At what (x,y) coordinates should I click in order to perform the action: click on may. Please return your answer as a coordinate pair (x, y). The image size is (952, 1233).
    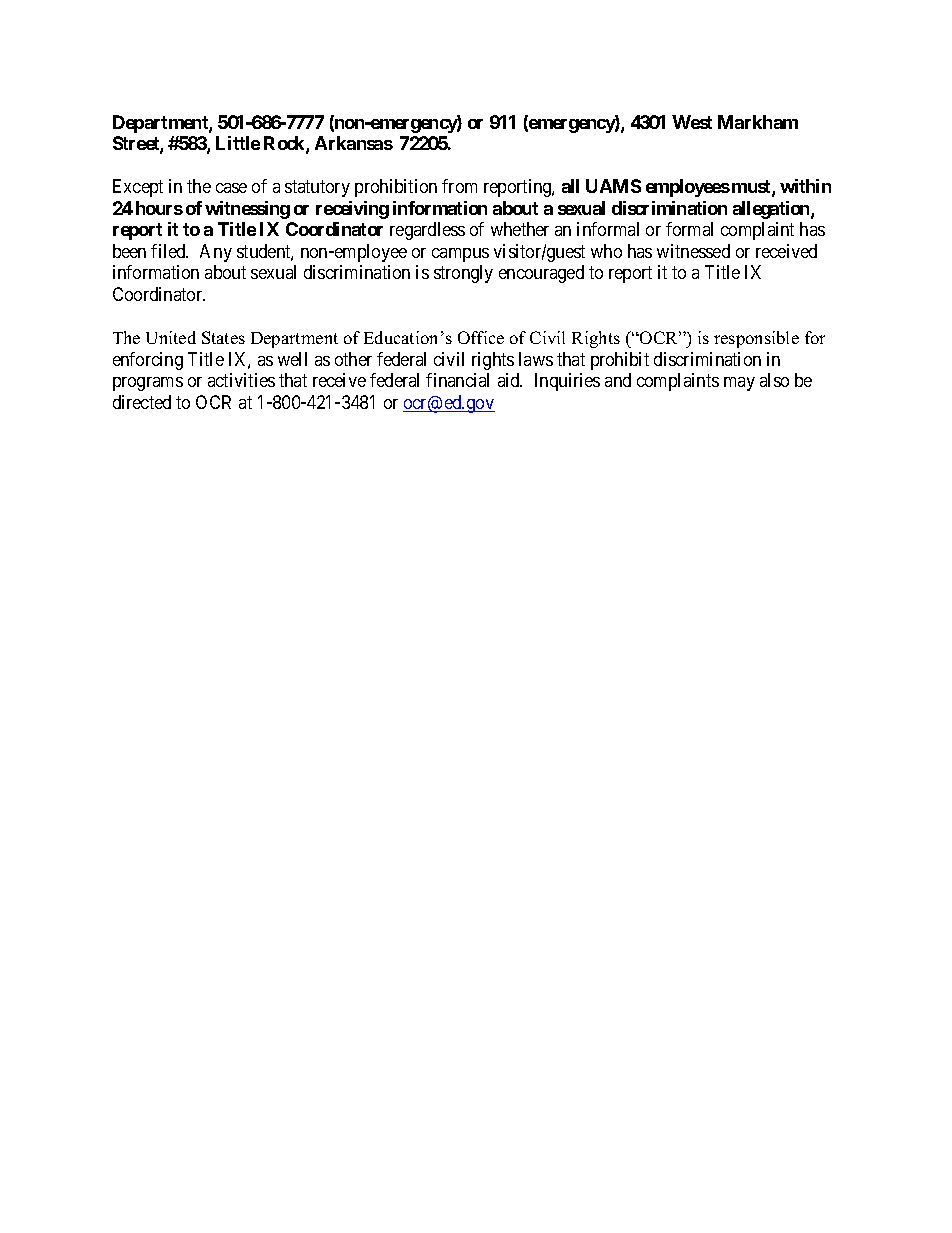
    Looking at the image, I should click on (739, 384).
